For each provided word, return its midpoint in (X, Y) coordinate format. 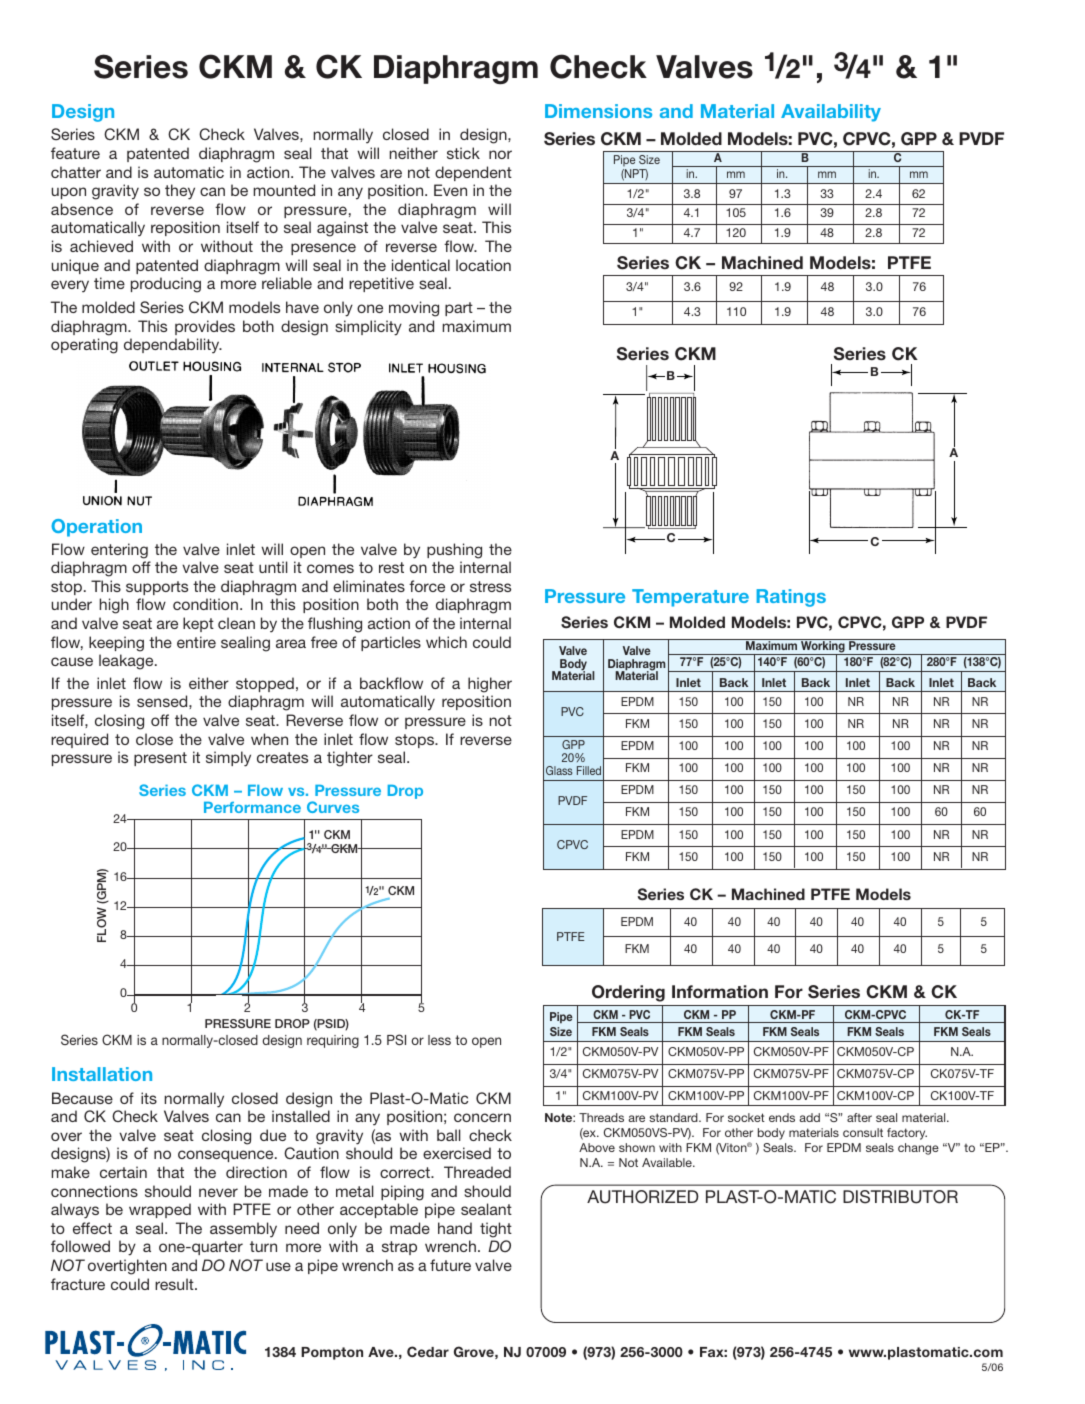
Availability (831, 113)
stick (463, 153)
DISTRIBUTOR (900, 1197)
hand (455, 1228)
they (180, 192)
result (175, 1284)
